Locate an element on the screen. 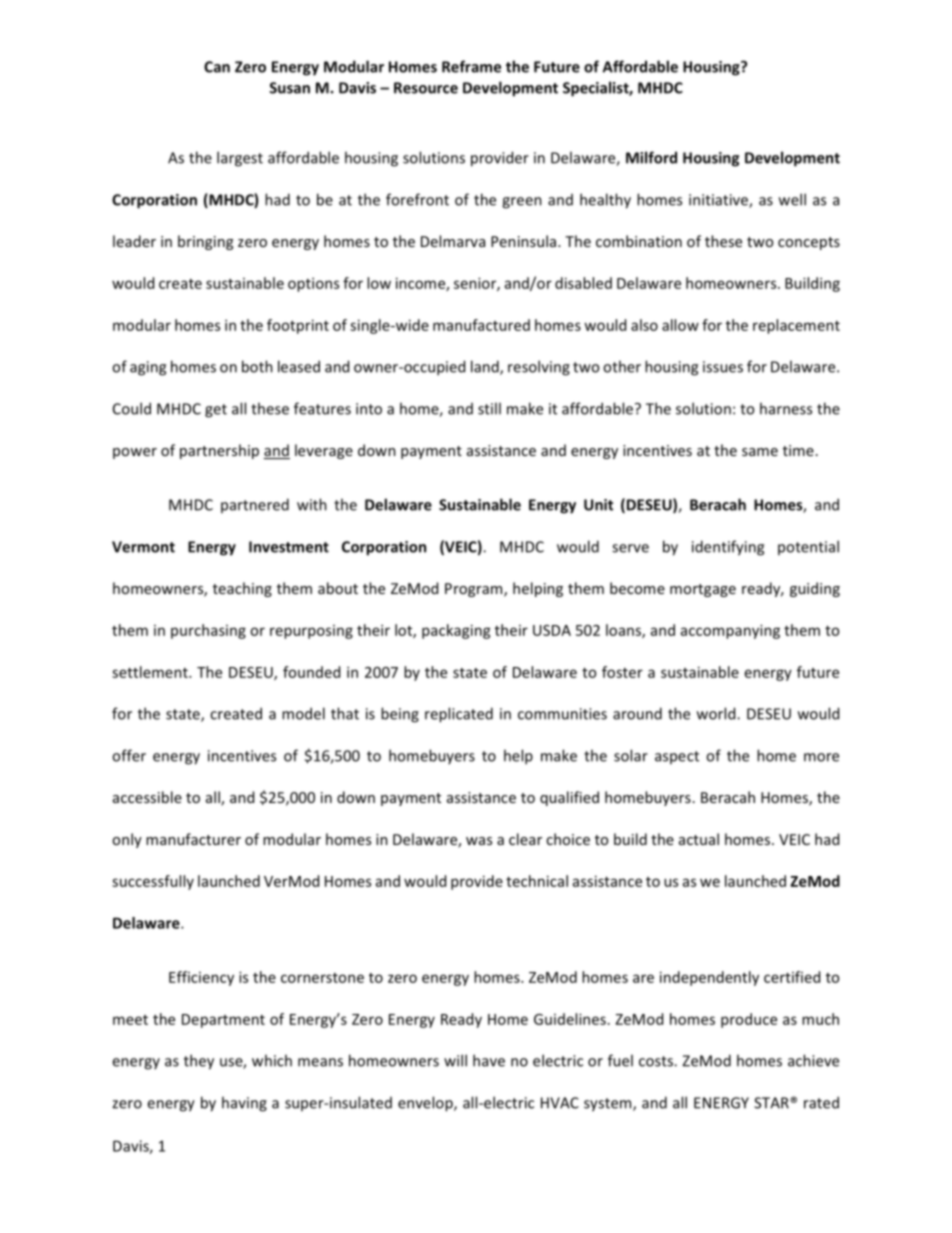  they is located at coordinates (199, 1062).
